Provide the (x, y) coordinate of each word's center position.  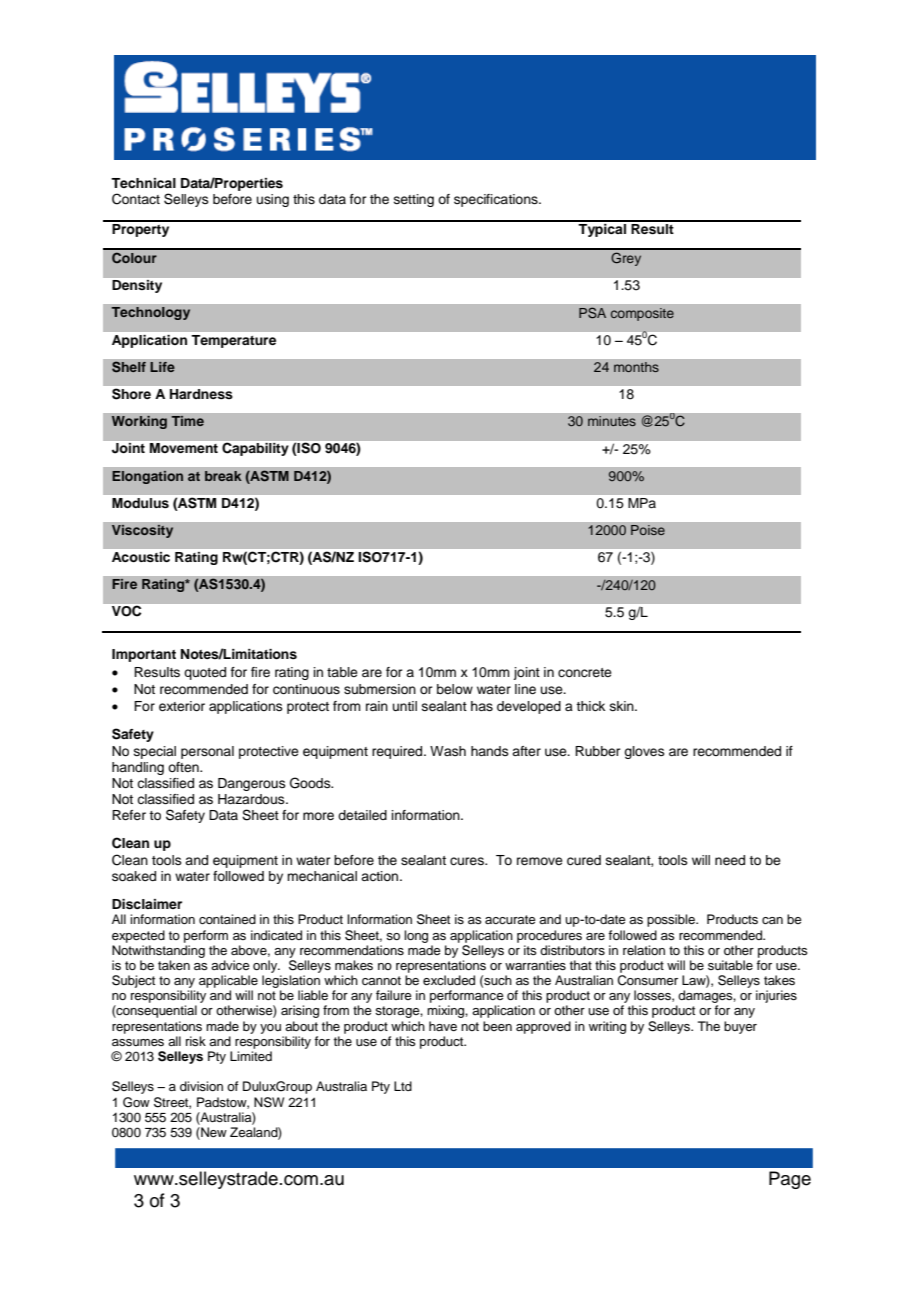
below (455, 689)
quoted (205, 673)
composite (642, 314)
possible (672, 920)
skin (623, 706)
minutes (612, 421)
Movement (184, 448)
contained (227, 919)
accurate (510, 920)
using (273, 200)
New (213, 1133)
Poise (648, 530)
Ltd (403, 1086)
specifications (497, 200)
